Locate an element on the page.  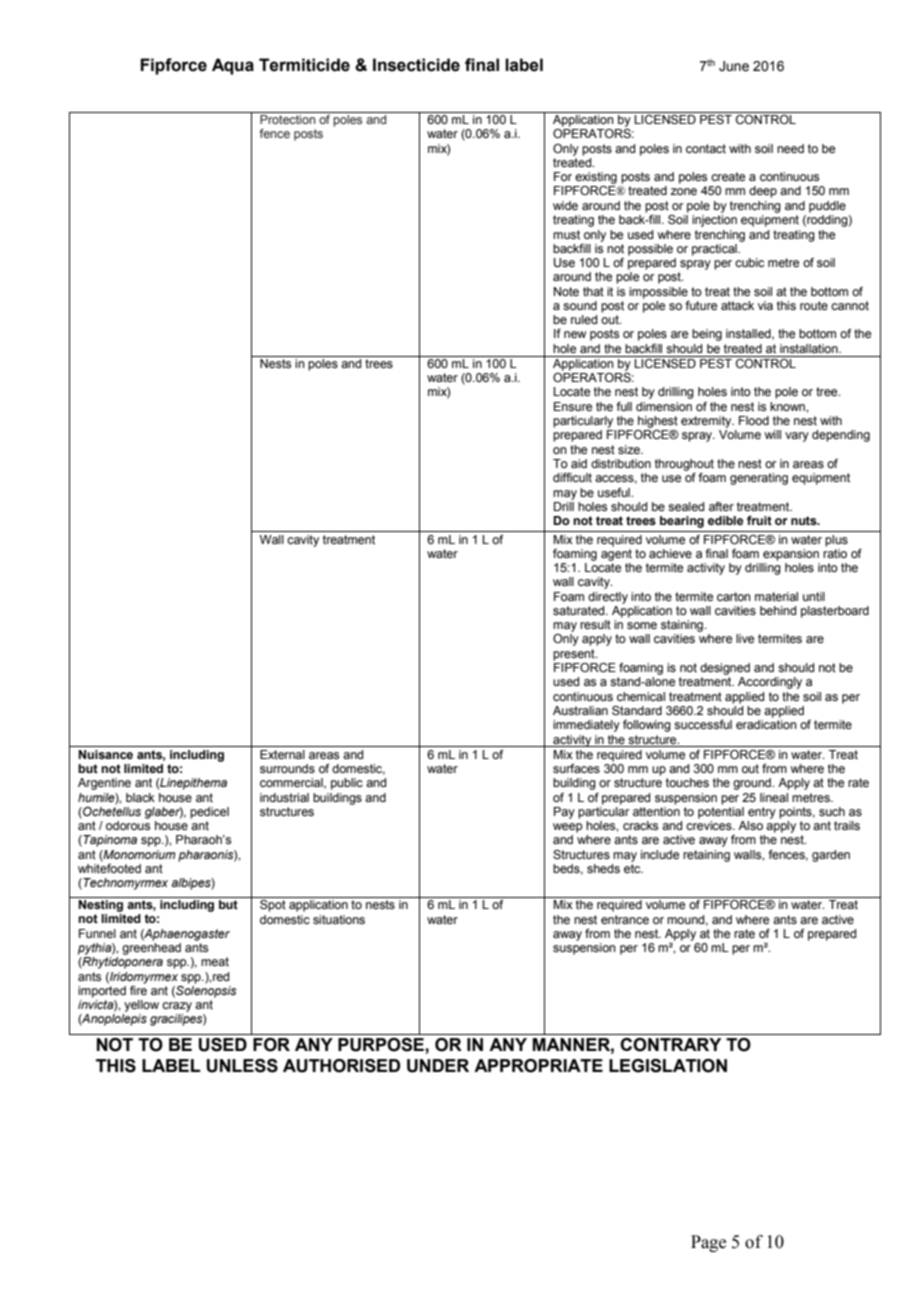
live is located at coordinates (745, 638).
